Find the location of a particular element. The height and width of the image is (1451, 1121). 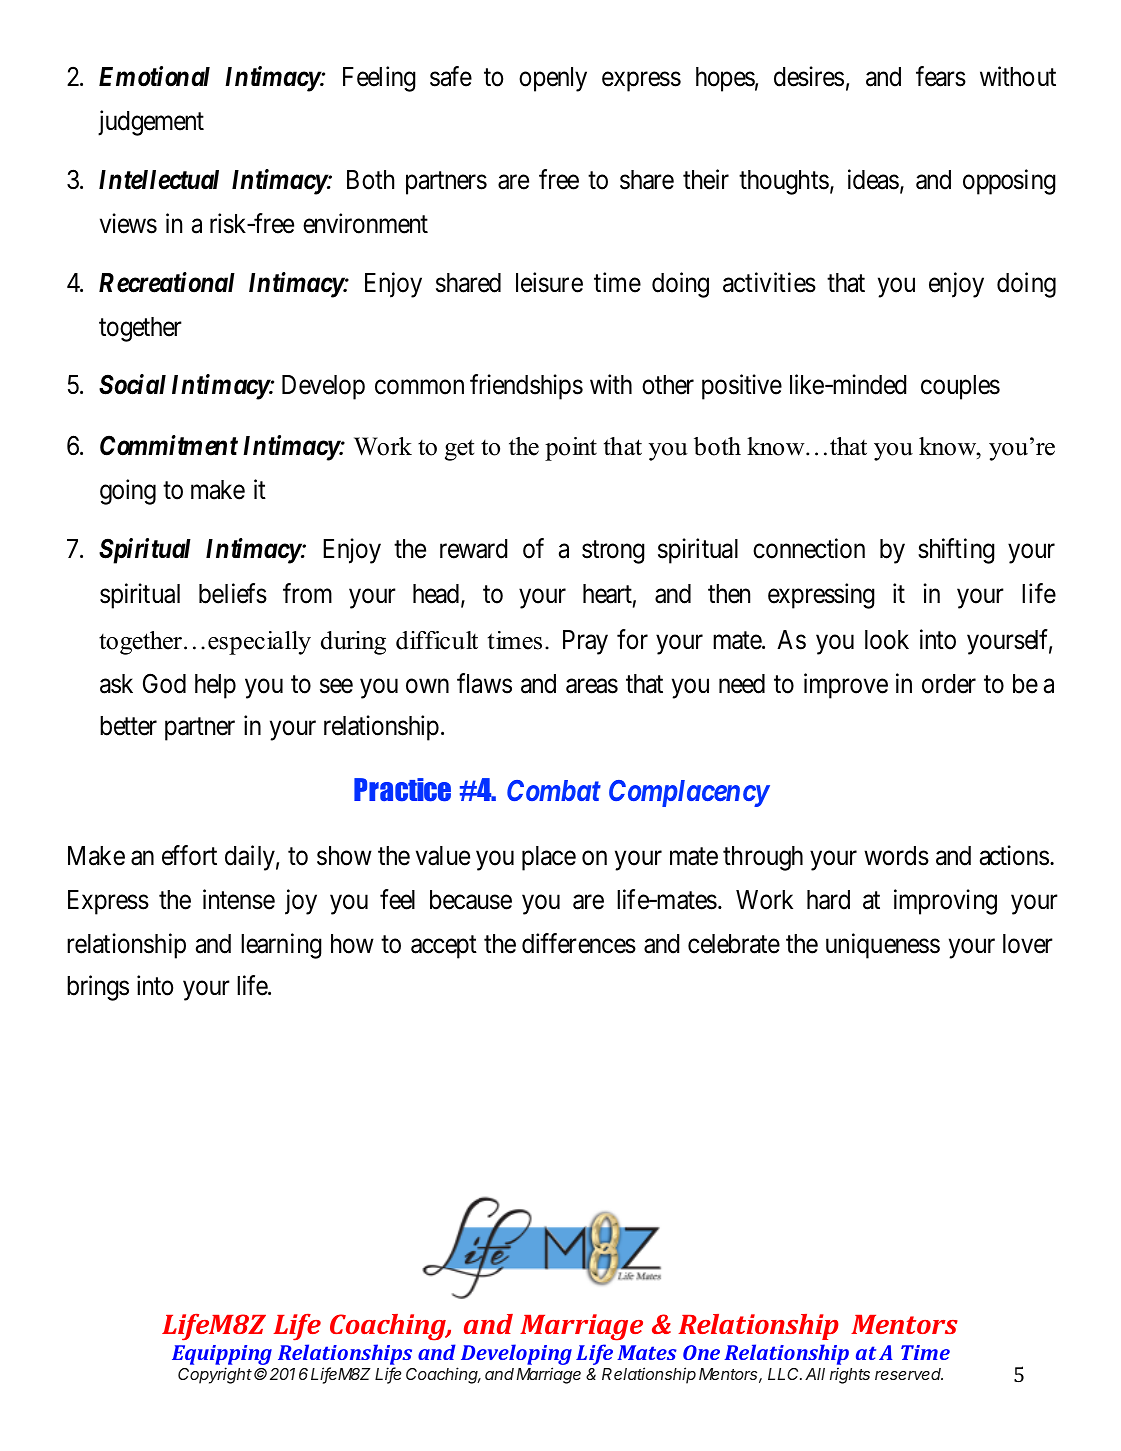

lover is located at coordinates (1028, 944).
